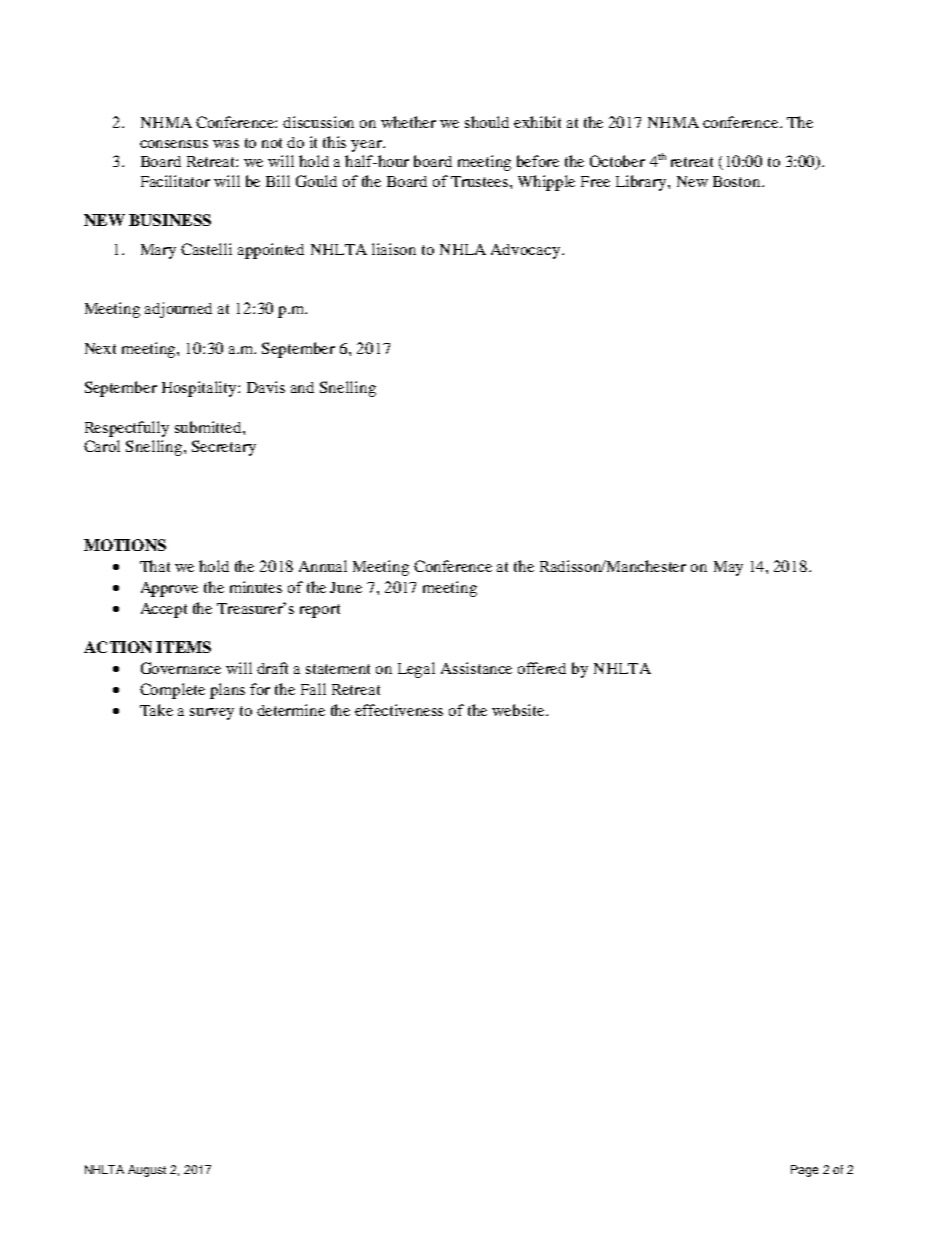 The height and width of the screenshot is (1233, 952). I want to click on consensus, so click(174, 144).
